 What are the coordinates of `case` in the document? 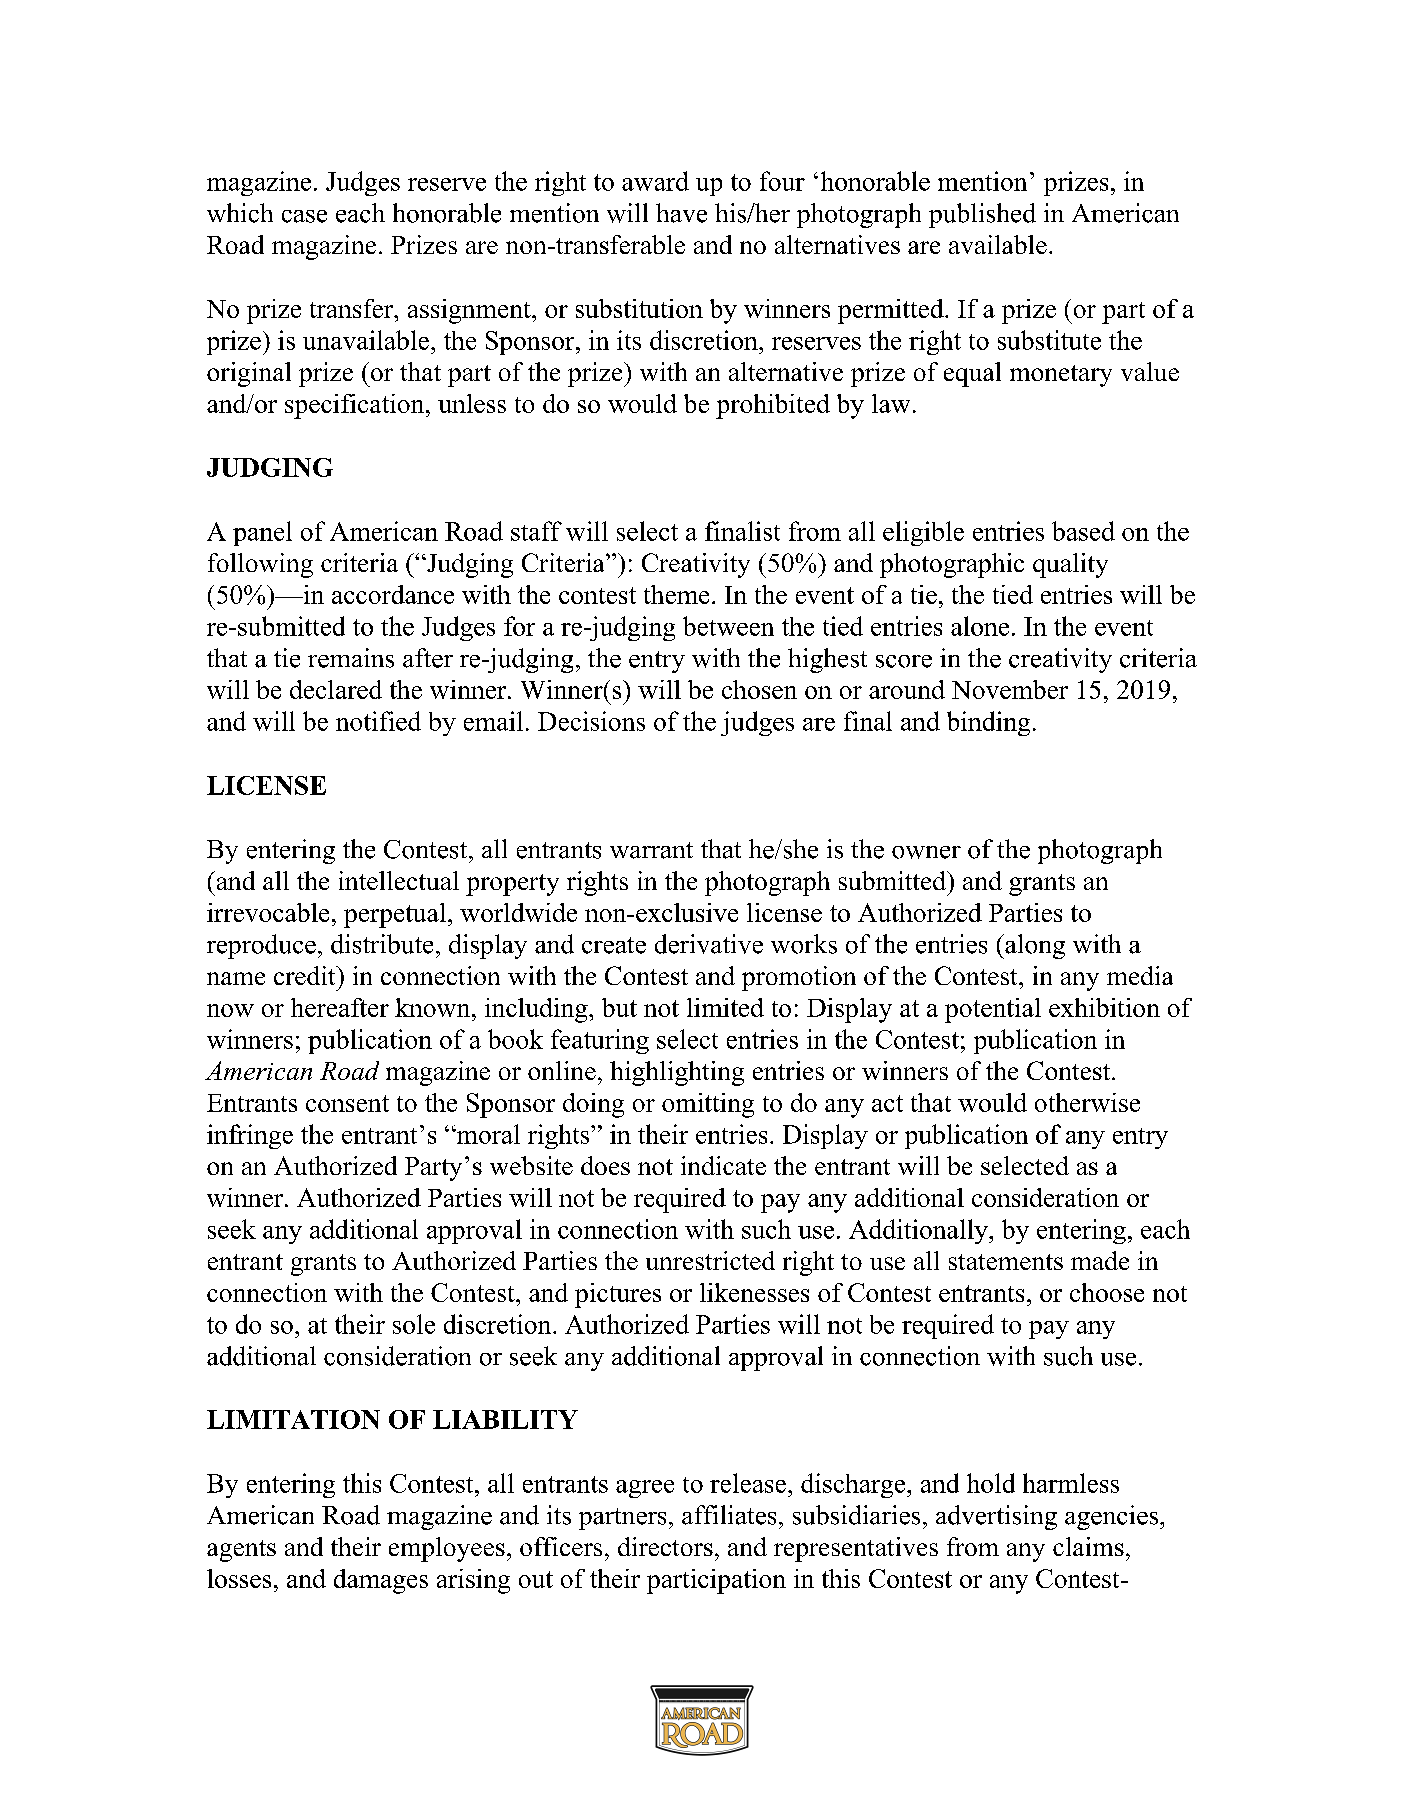 It's located at (304, 216).
